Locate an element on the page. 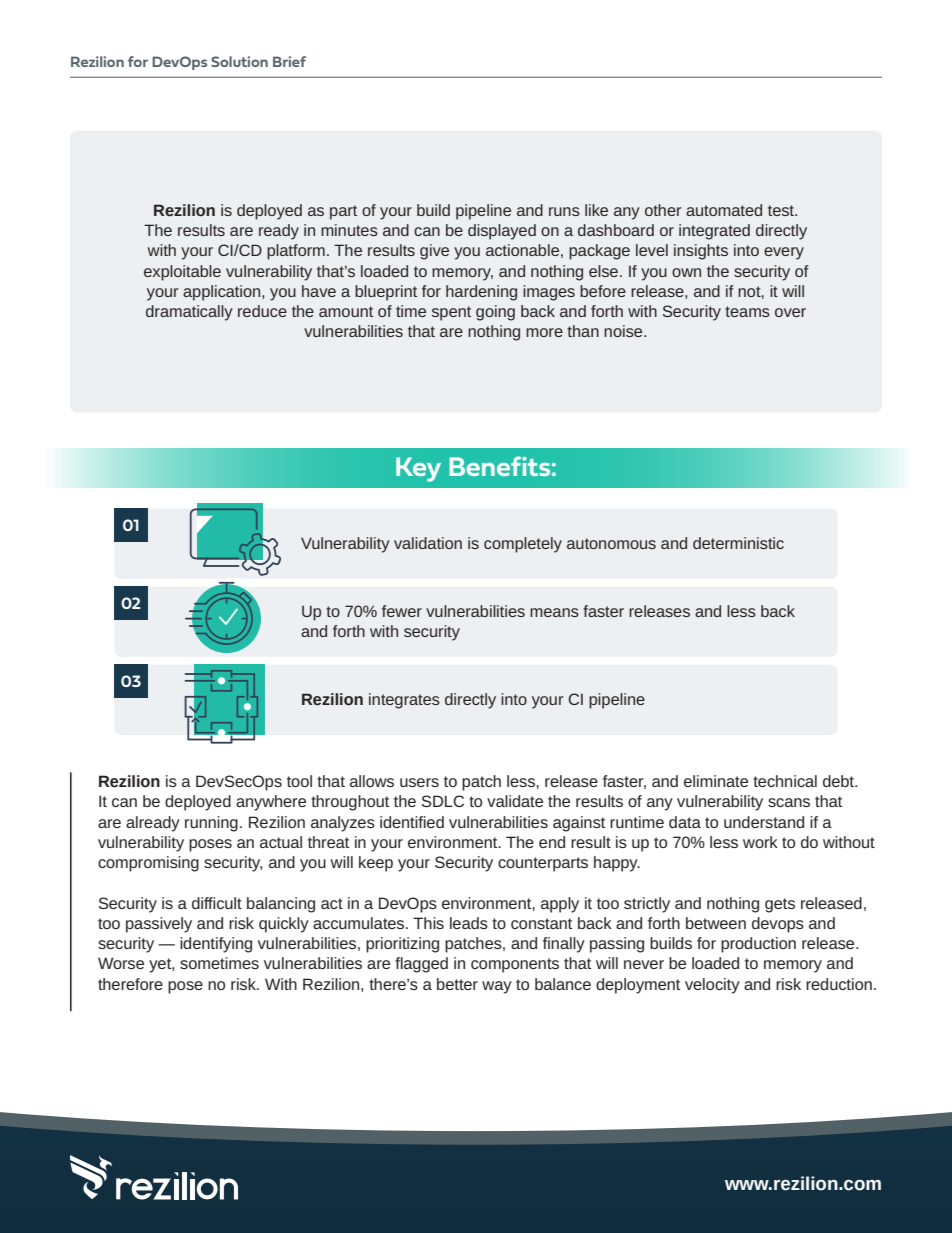 The height and width of the page is (1233, 952). components is located at coordinates (515, 965).
